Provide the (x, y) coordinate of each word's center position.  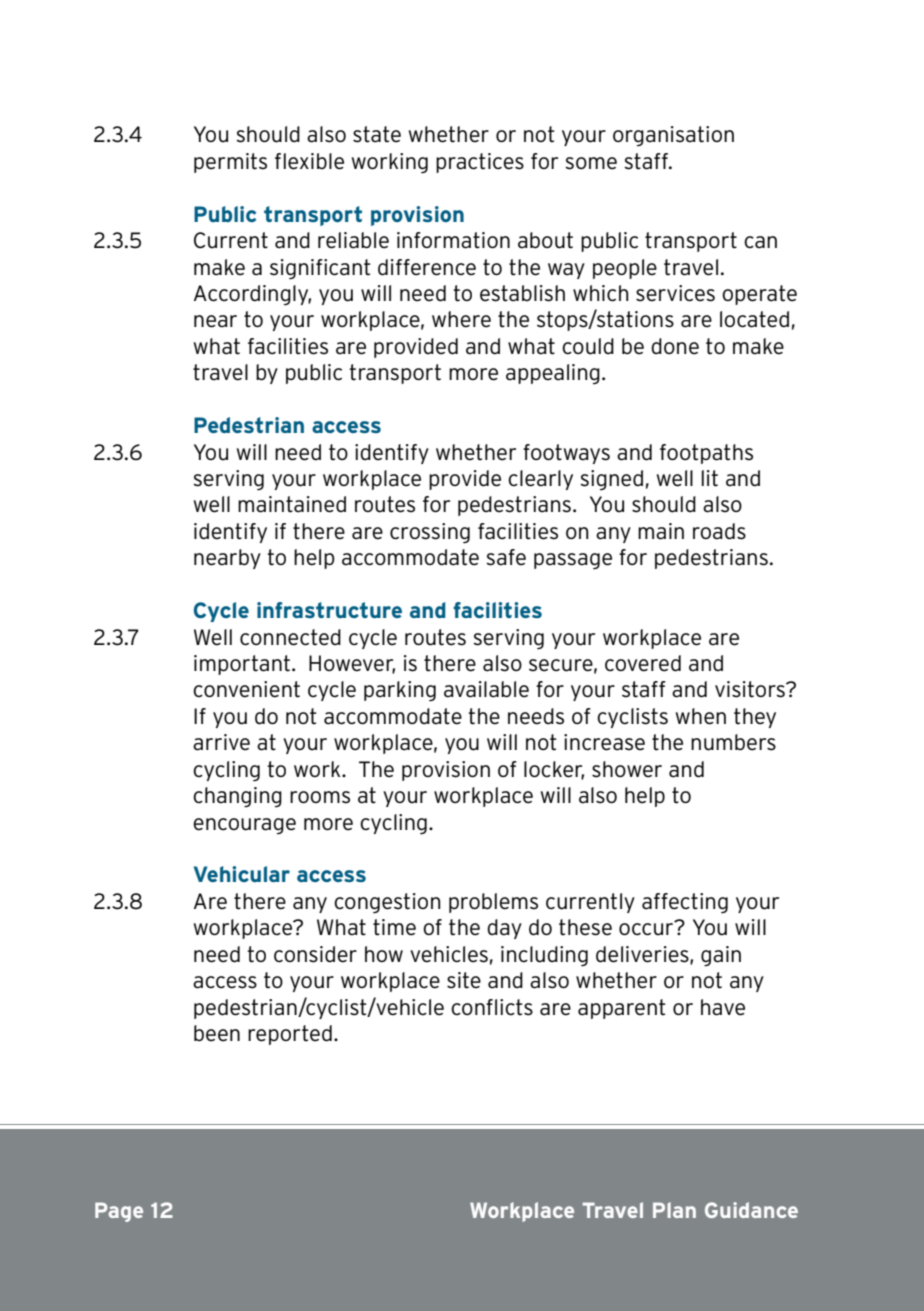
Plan (674, 1210)
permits (230, 163)
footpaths (706, 454)
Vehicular (242, 874)
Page (119, 1212)
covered (643, 663)
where (461, 319)
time (394, 927)
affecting (685, 903)
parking (400, 691)
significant (320, 269)
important (242, 665)
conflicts (492, 1007)
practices (480, 163)
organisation (673, 136)
